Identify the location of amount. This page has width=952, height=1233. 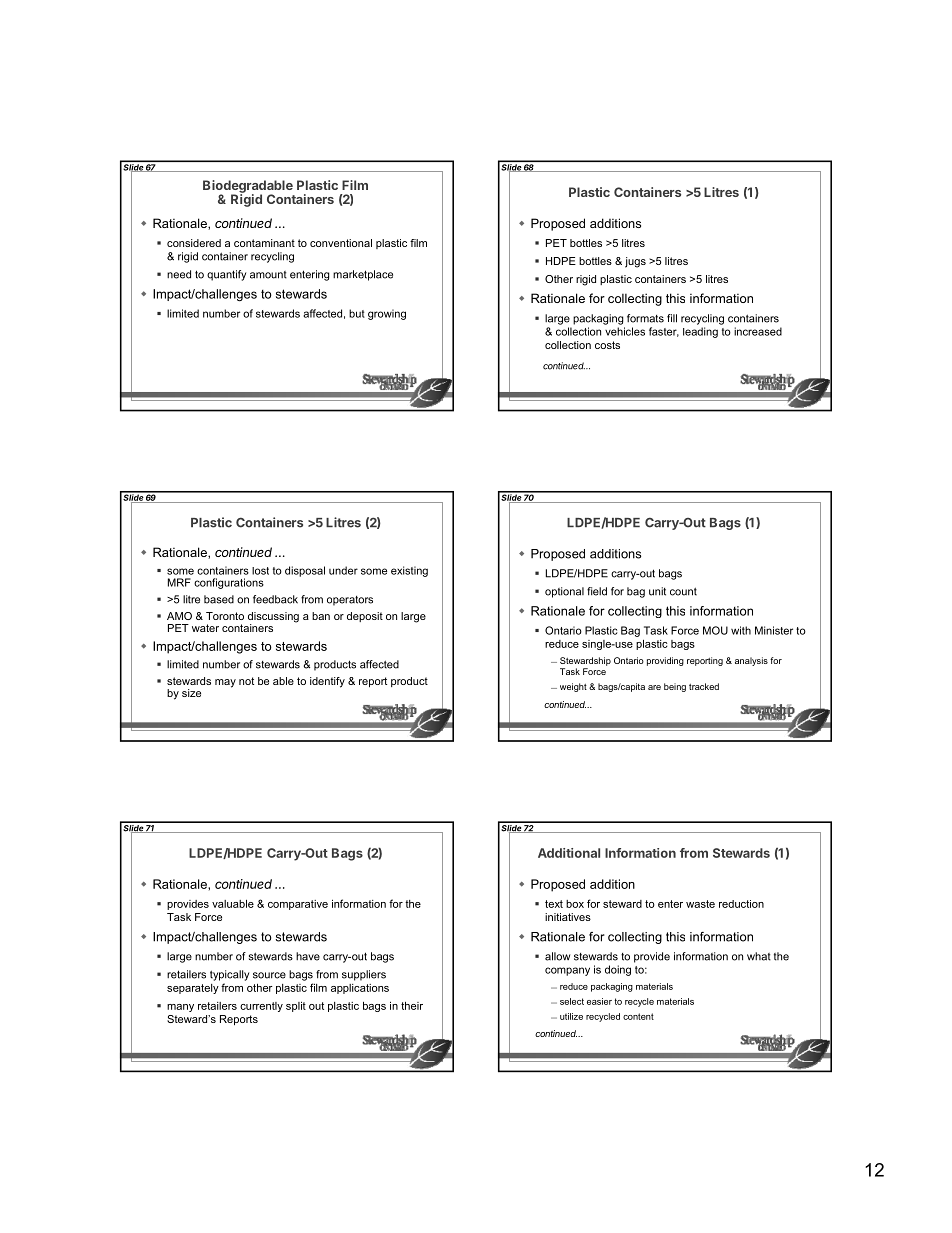
(268, 275).
